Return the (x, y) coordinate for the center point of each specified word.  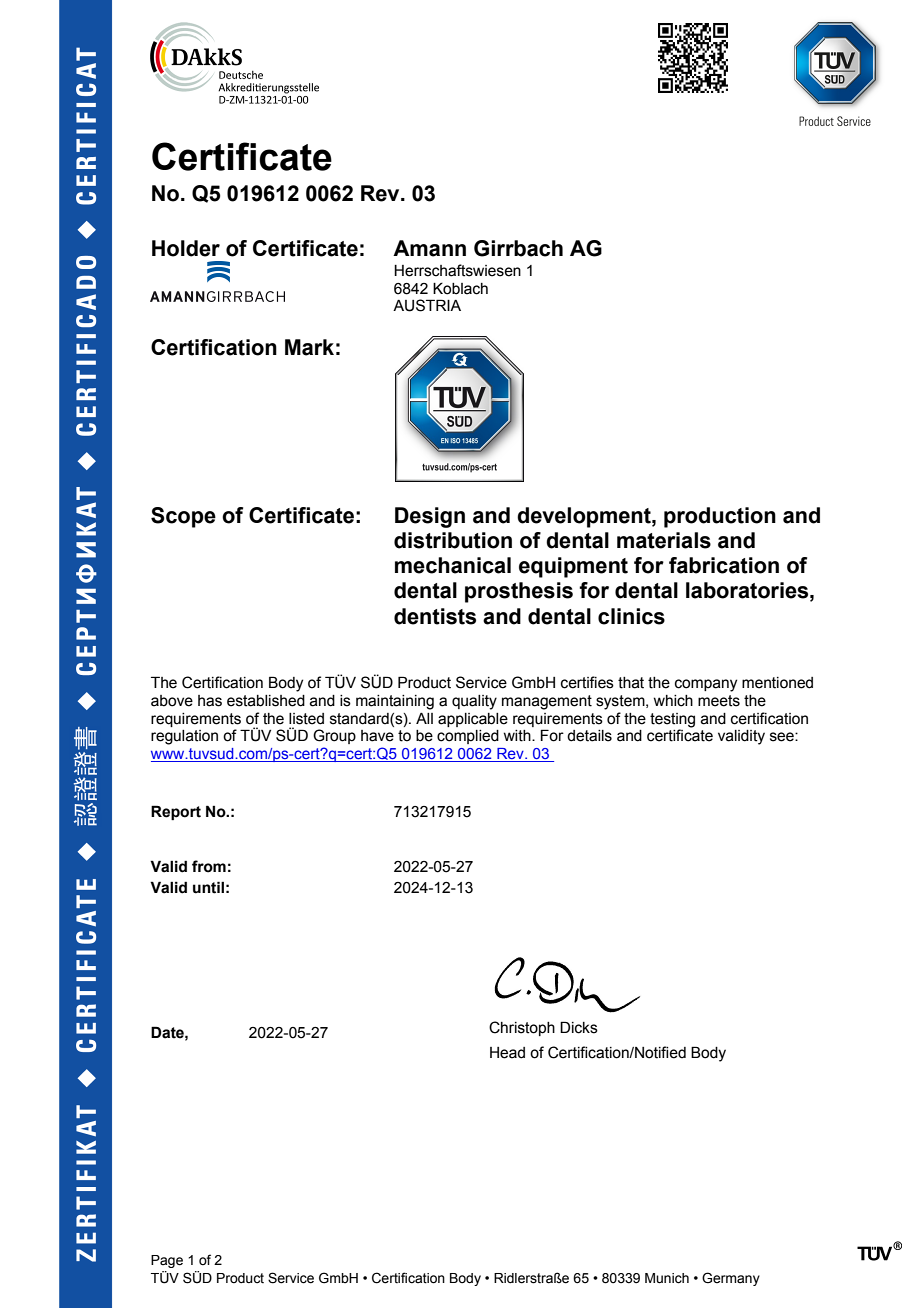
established (266, 701)
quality (474, 702)
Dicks (579, 1027)
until (208, 887)
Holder (186, 248)
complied (468, 737)
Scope (183, 517)
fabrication (724, 565)
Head (507, 1053)
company (706, 685)
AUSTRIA (427, 305)
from (209, 866)
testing (672, 720)
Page (167, 1261)
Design (430, 517)
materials (664, 540)
